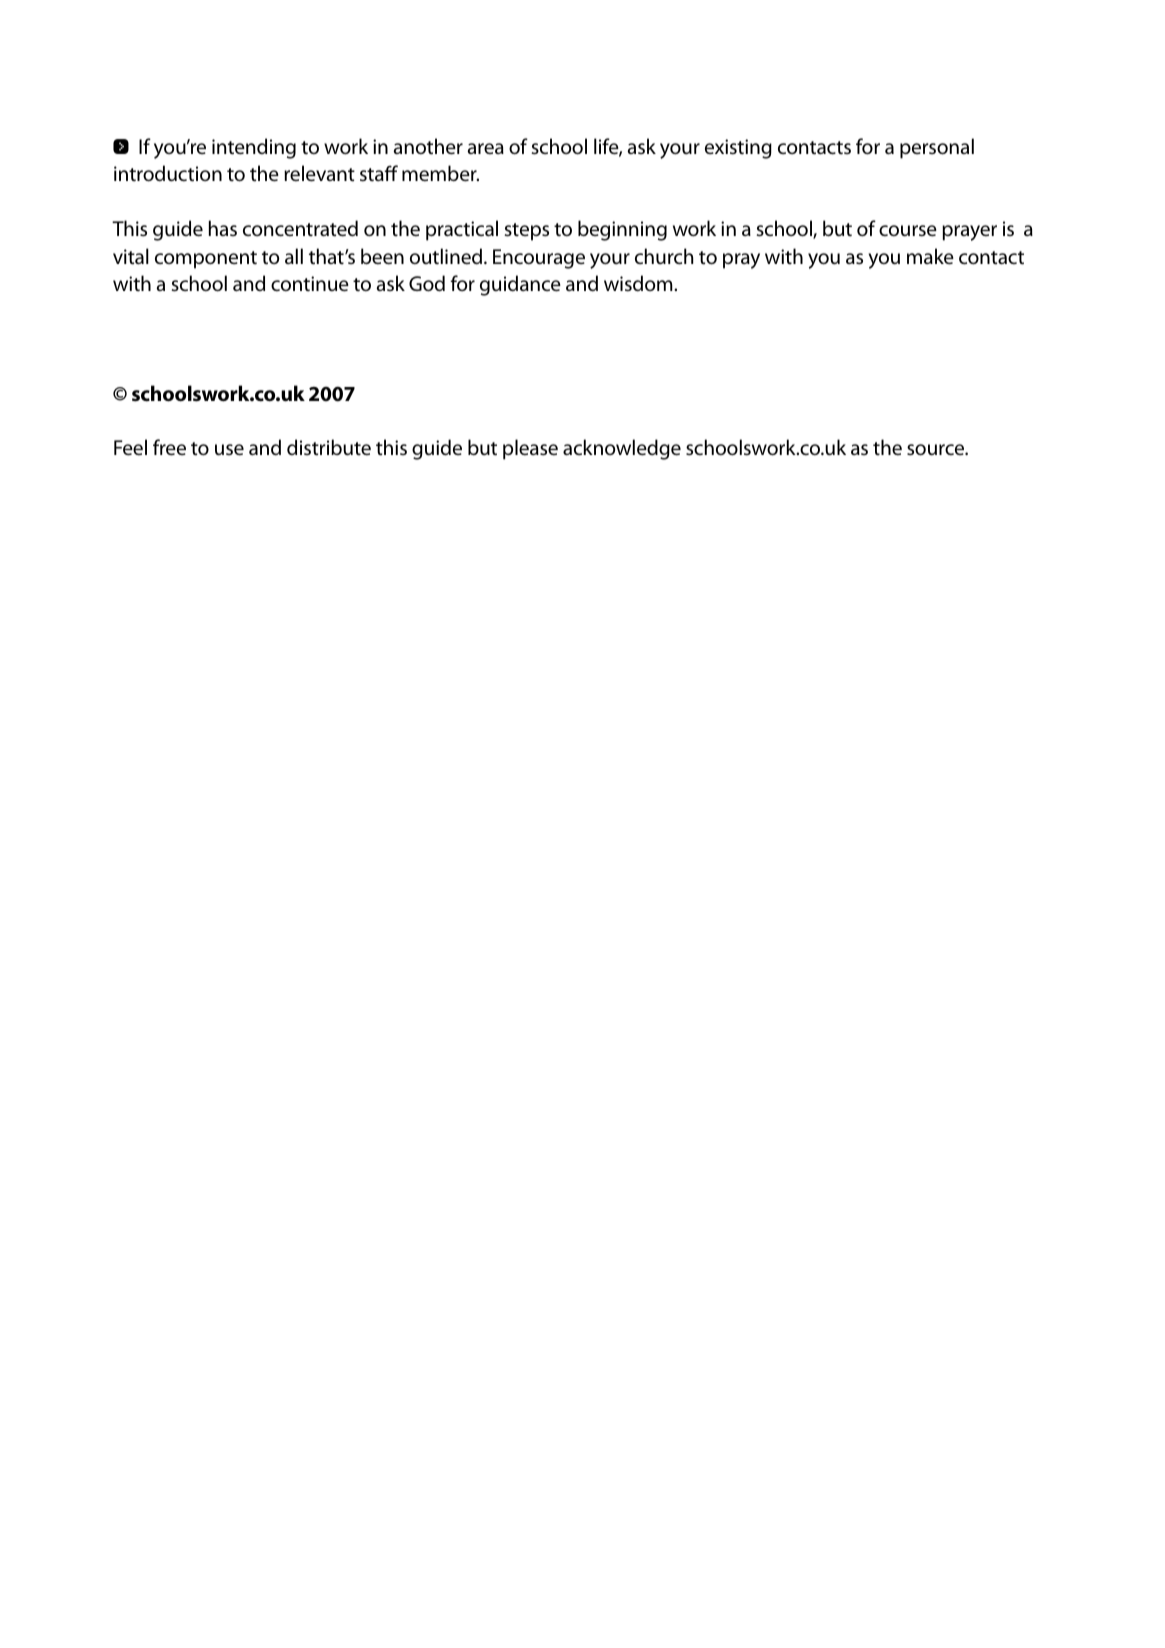 The image size is (1165, 1648). I want to click on course, so click(908, 231).
